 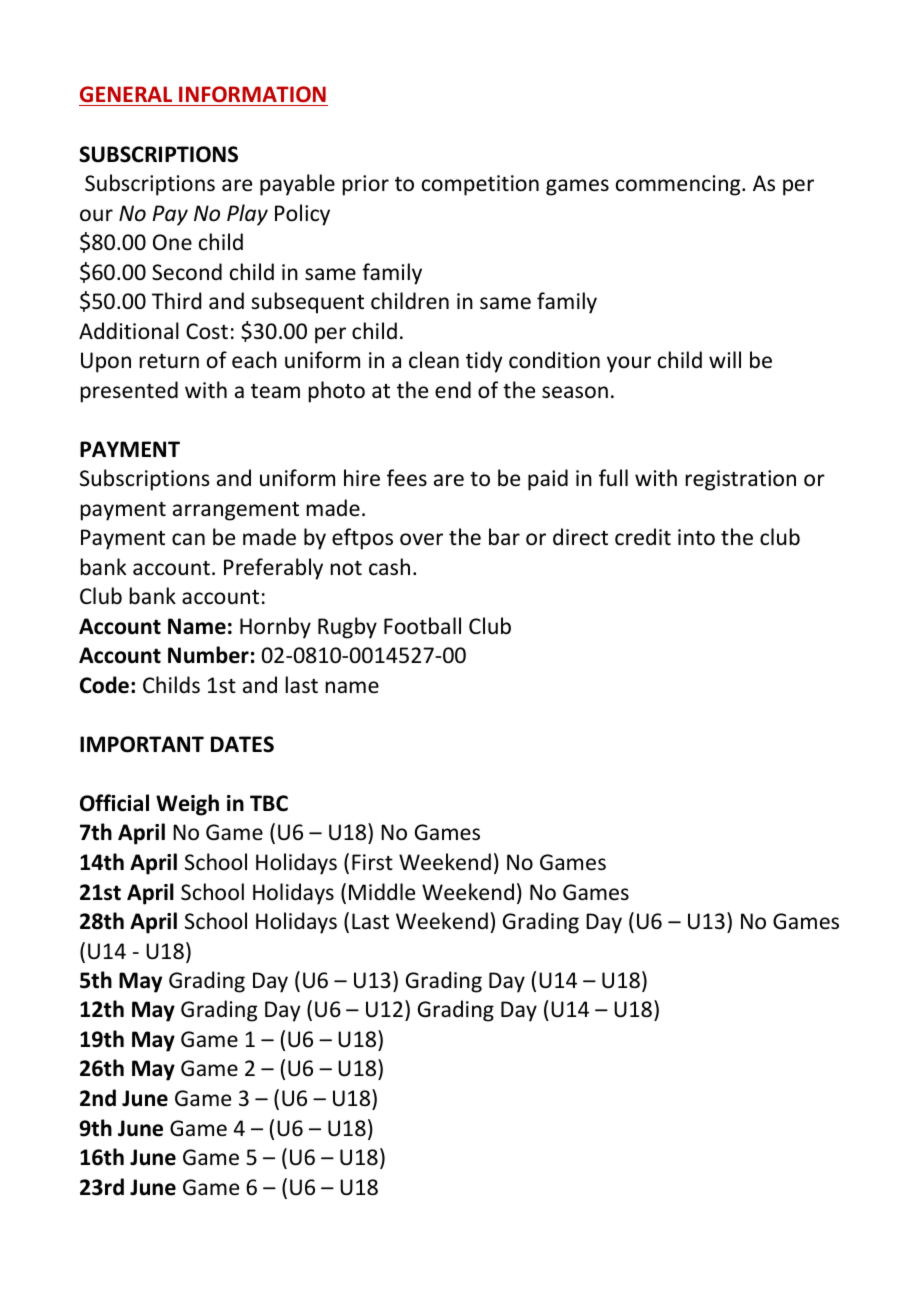 I want to click on Middle, so click(x=382, y=892).
